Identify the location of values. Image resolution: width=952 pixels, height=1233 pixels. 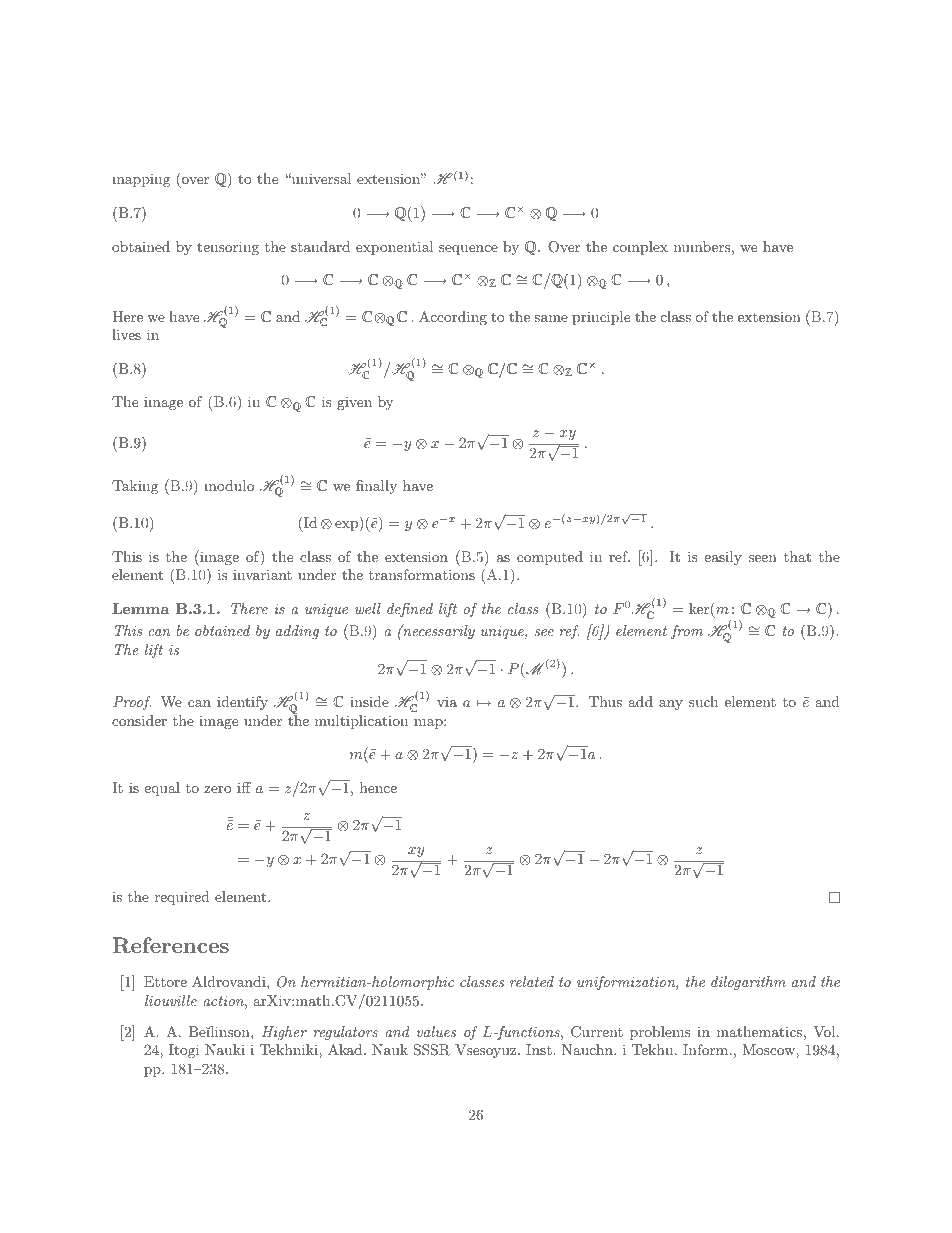
(436, 1031).
